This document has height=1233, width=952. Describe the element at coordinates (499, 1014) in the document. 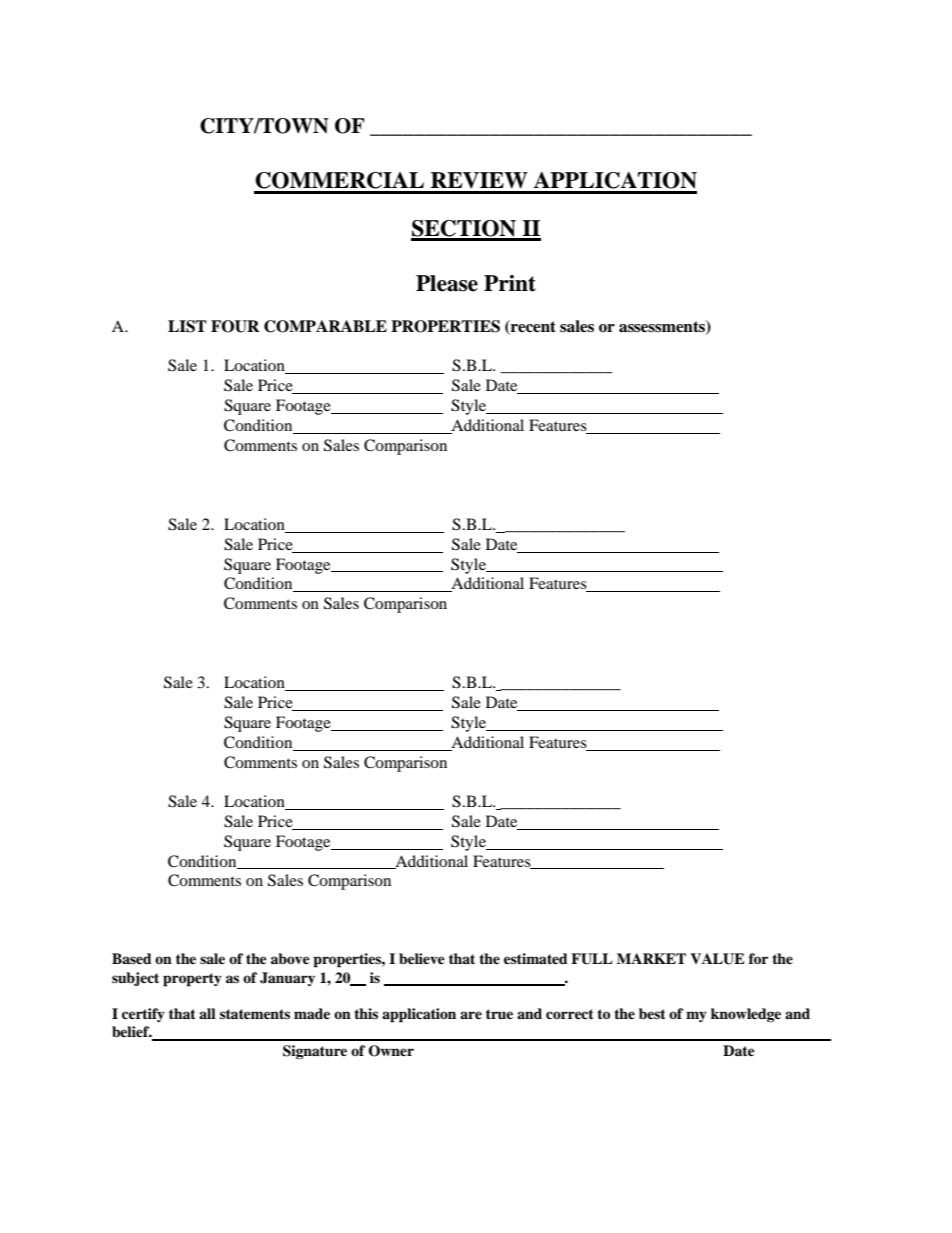

I see `true` at that location.
